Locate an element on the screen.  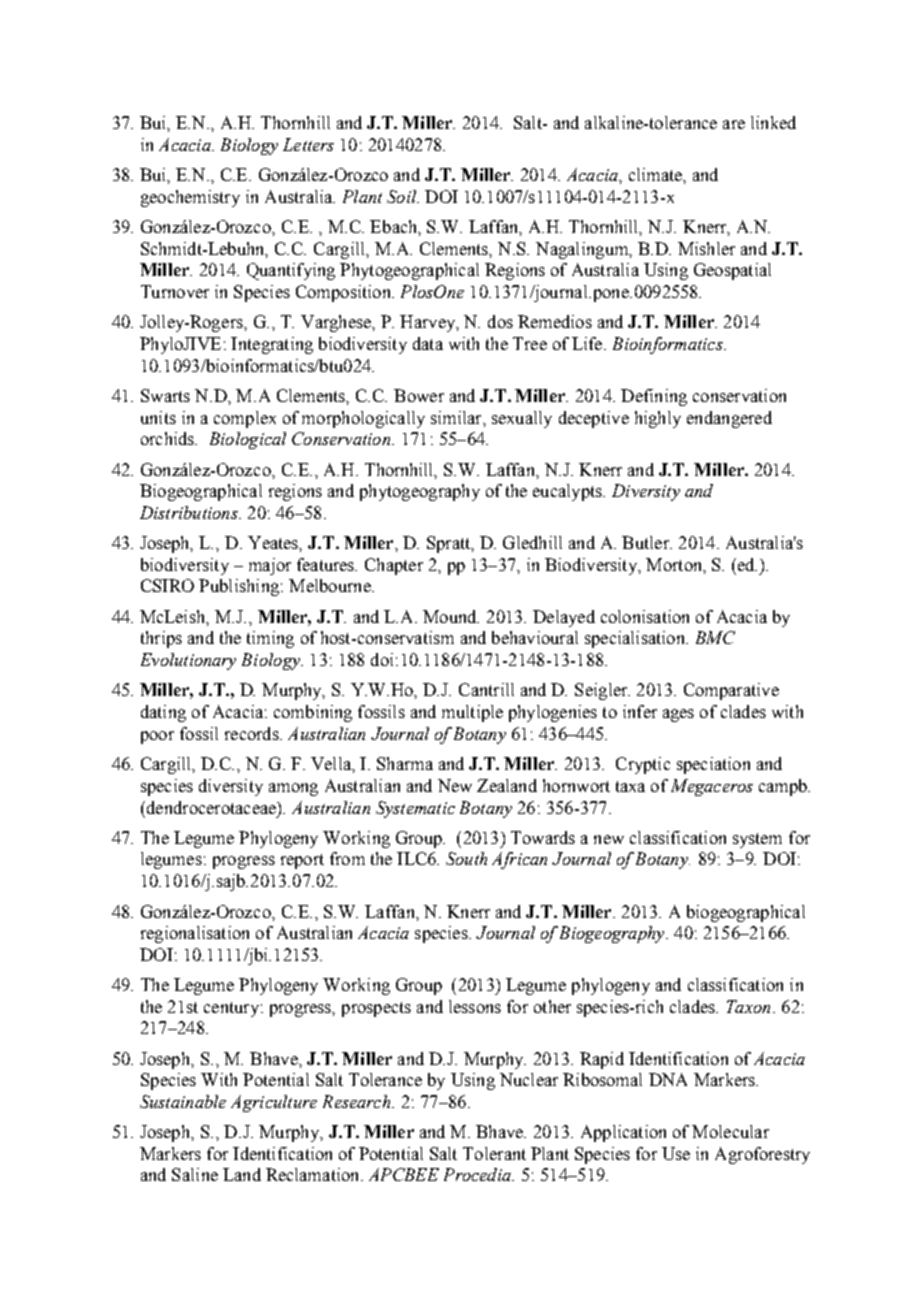
phytogeography is located at coordinates (420, 492).
